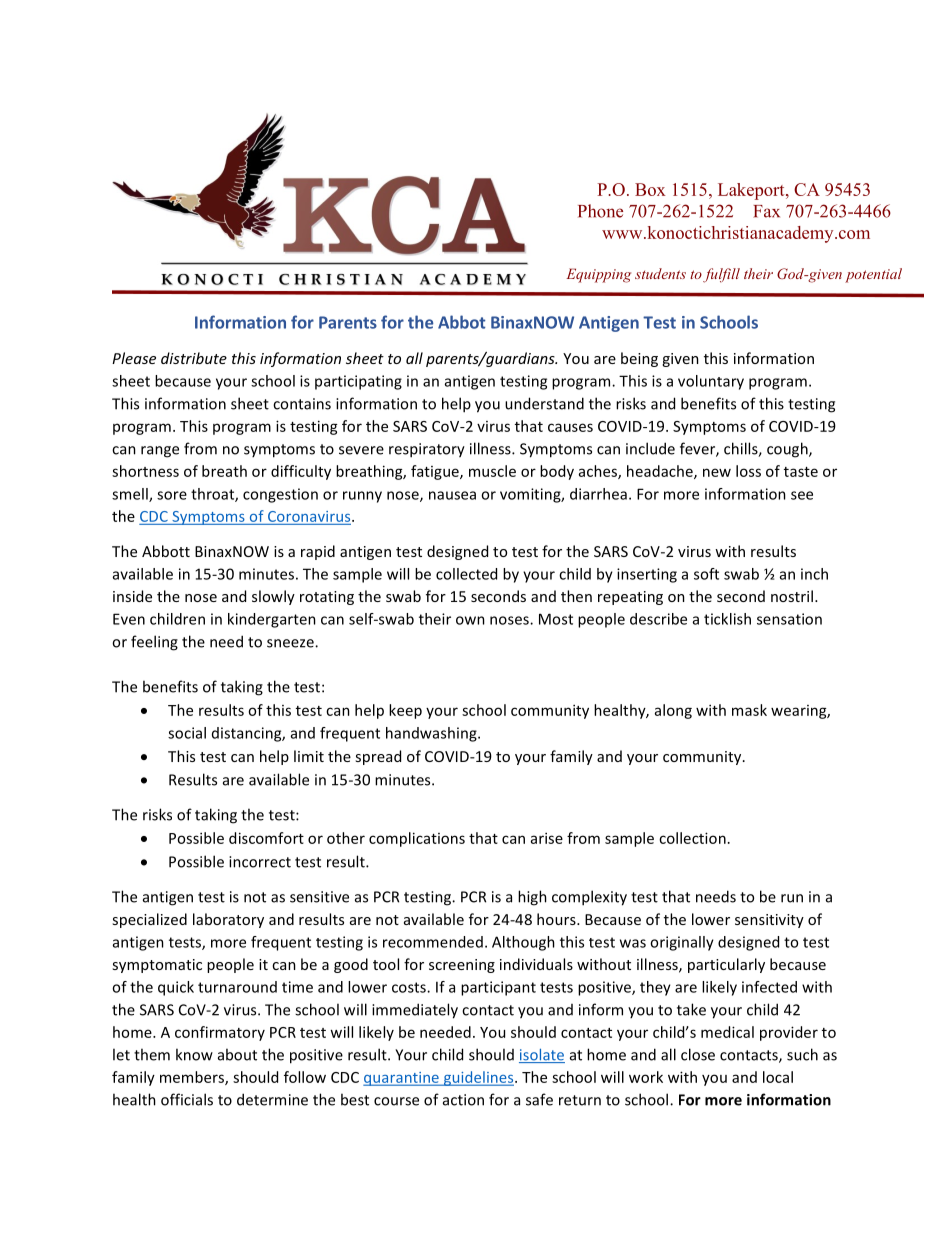  What do you see at coordinates (766, 211) in the screenshot?
I see `Fax` at bounding box center [766, 211].
